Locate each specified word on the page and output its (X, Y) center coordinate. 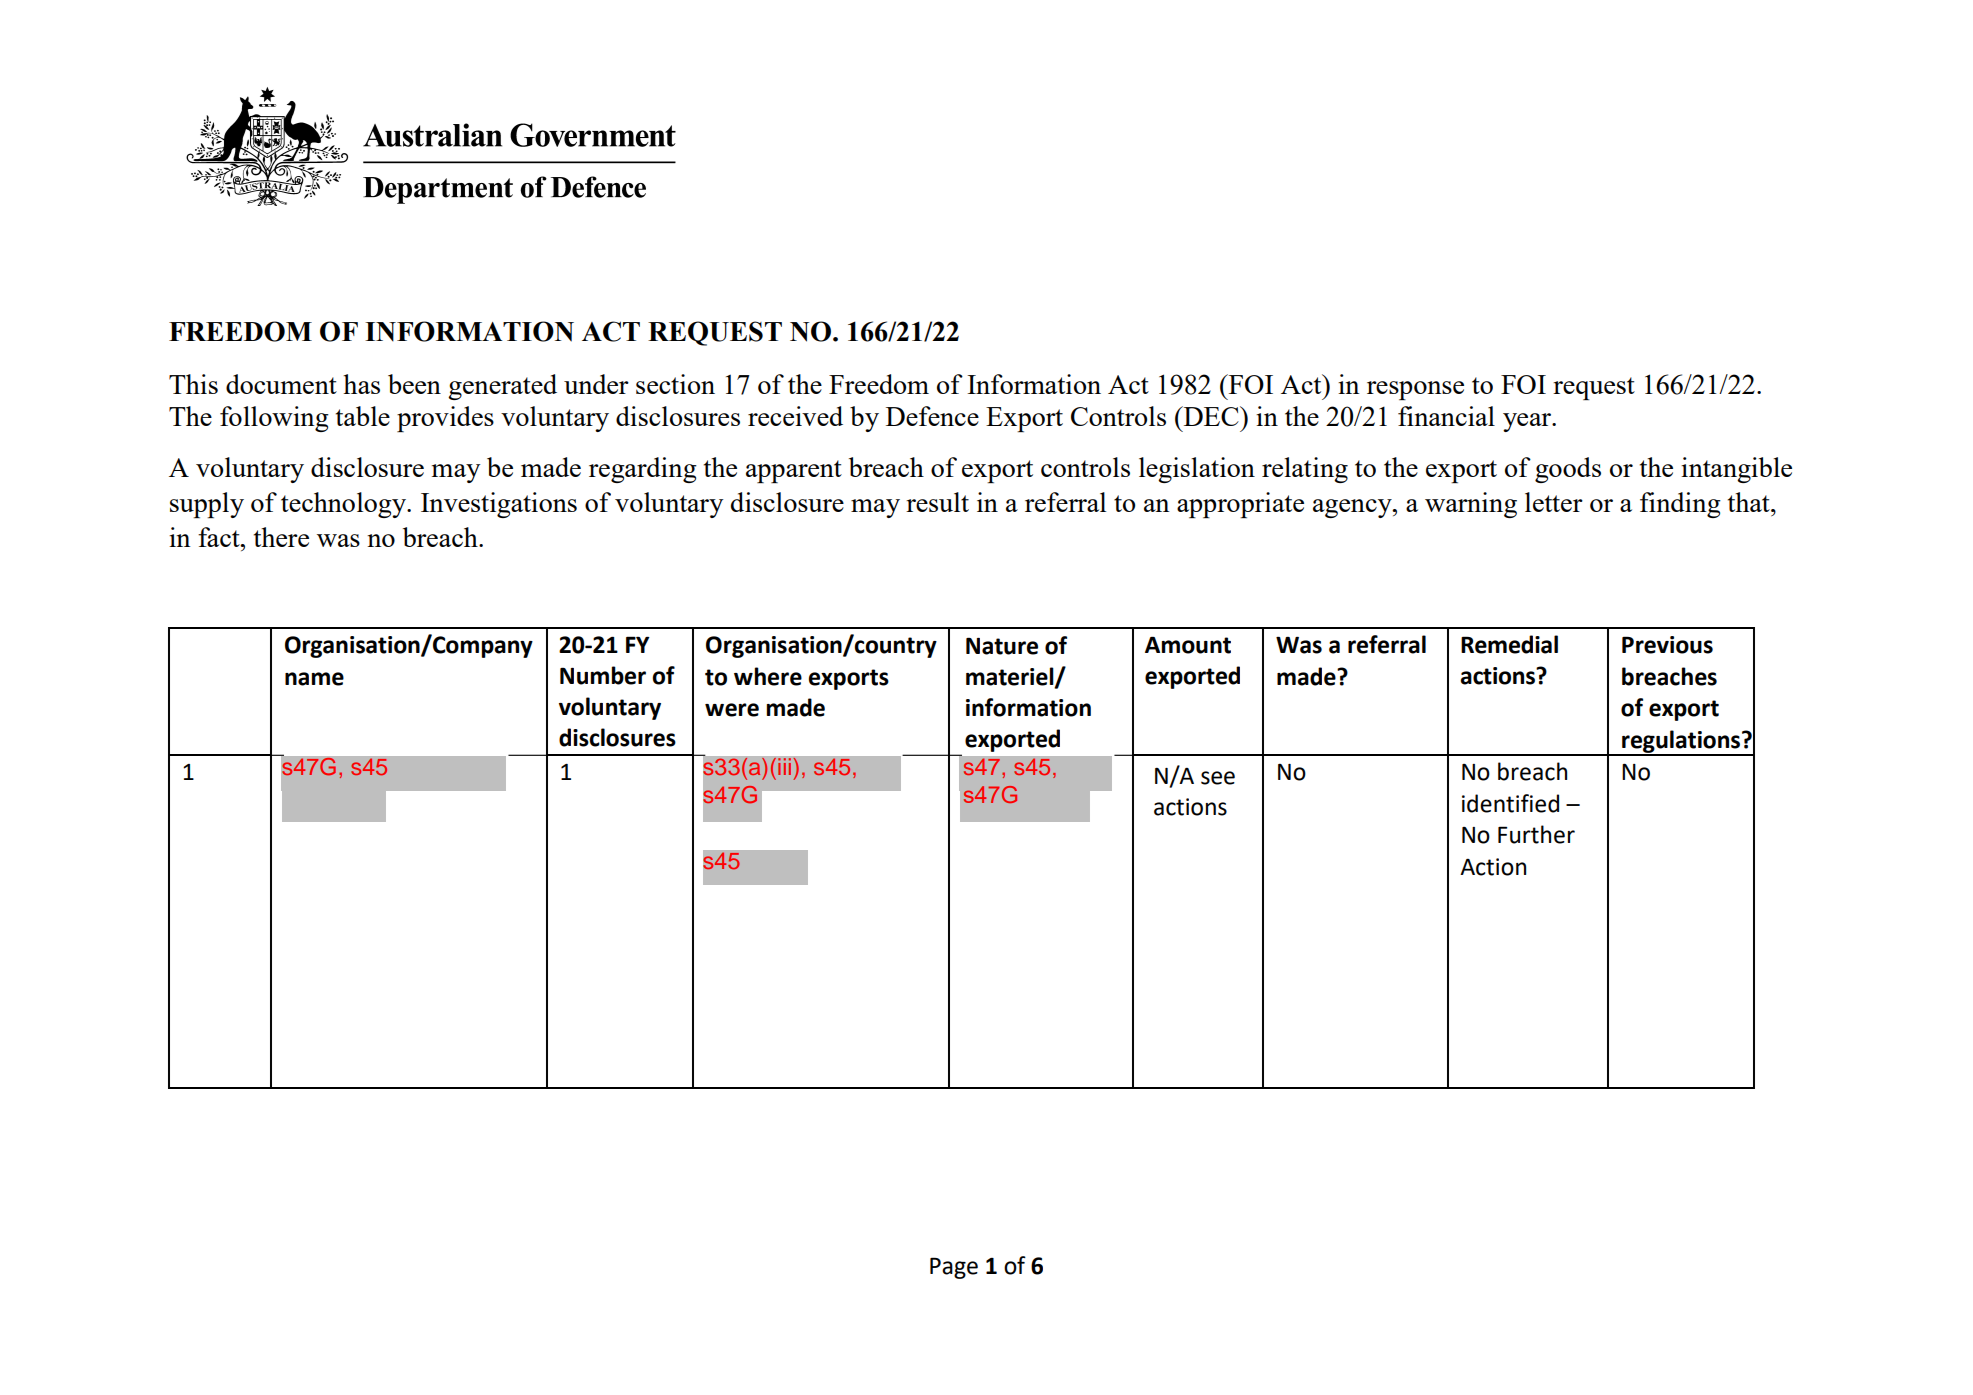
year (1528, 422)
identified (1510, 803)
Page (954, 1268)
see (1218, 778)
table (363, 416)
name (314, 679)
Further (1536, 834)
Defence (932, 416)
